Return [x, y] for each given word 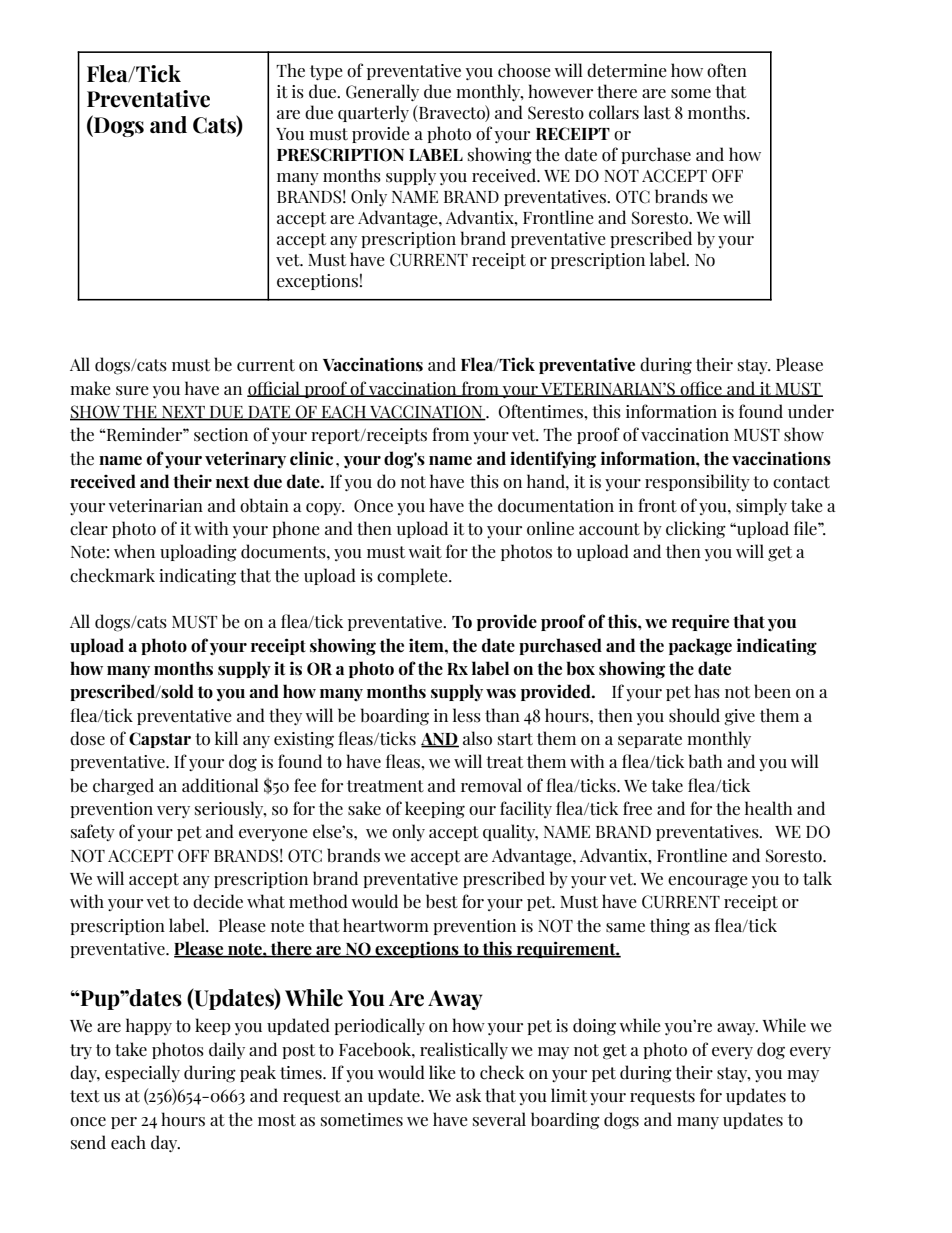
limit [569, 1095]
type [326, 72]
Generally [382, 92]
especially [142, 1073]
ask [468, 1095]
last [657, 112]
